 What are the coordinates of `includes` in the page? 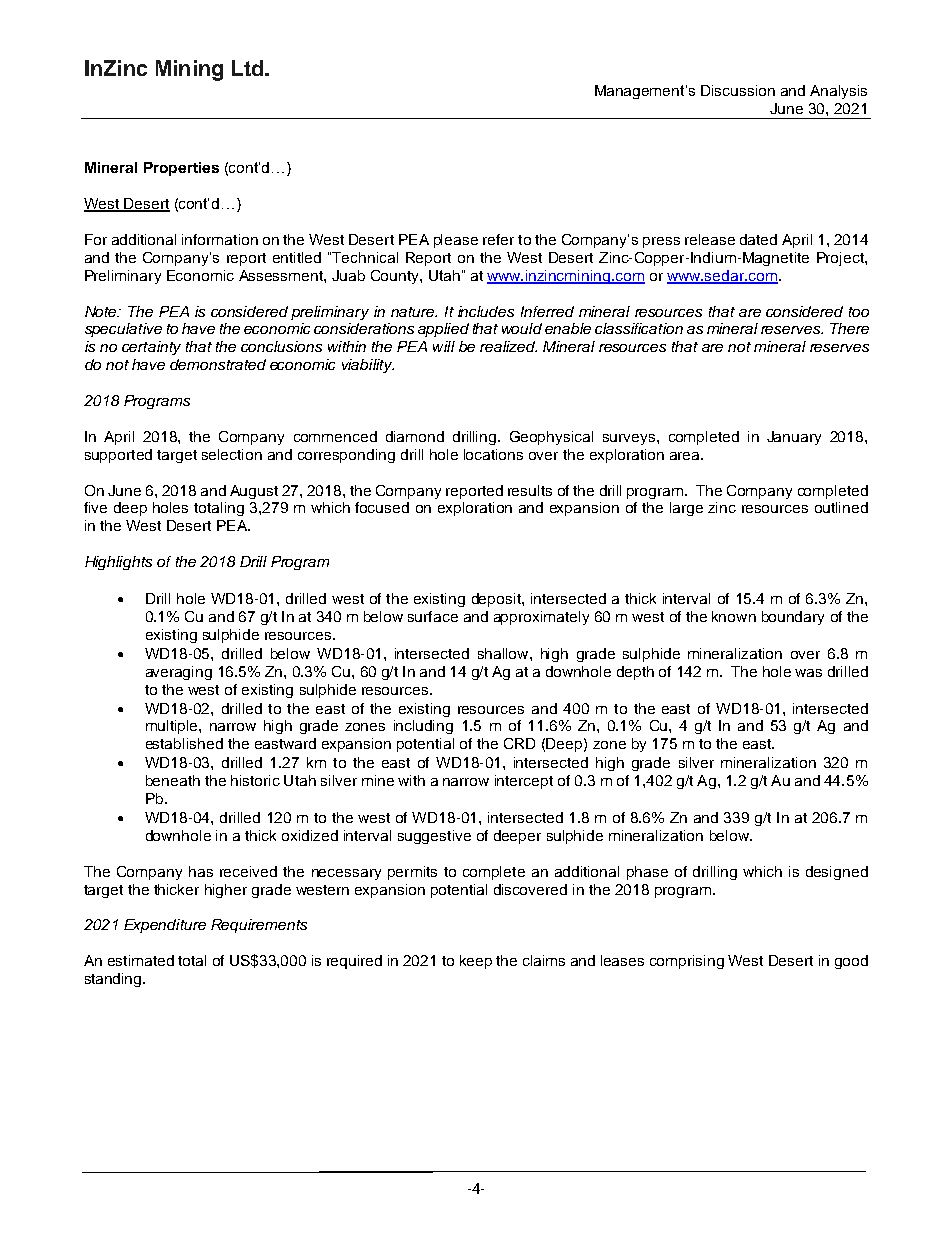 It's located at (486, 311).
